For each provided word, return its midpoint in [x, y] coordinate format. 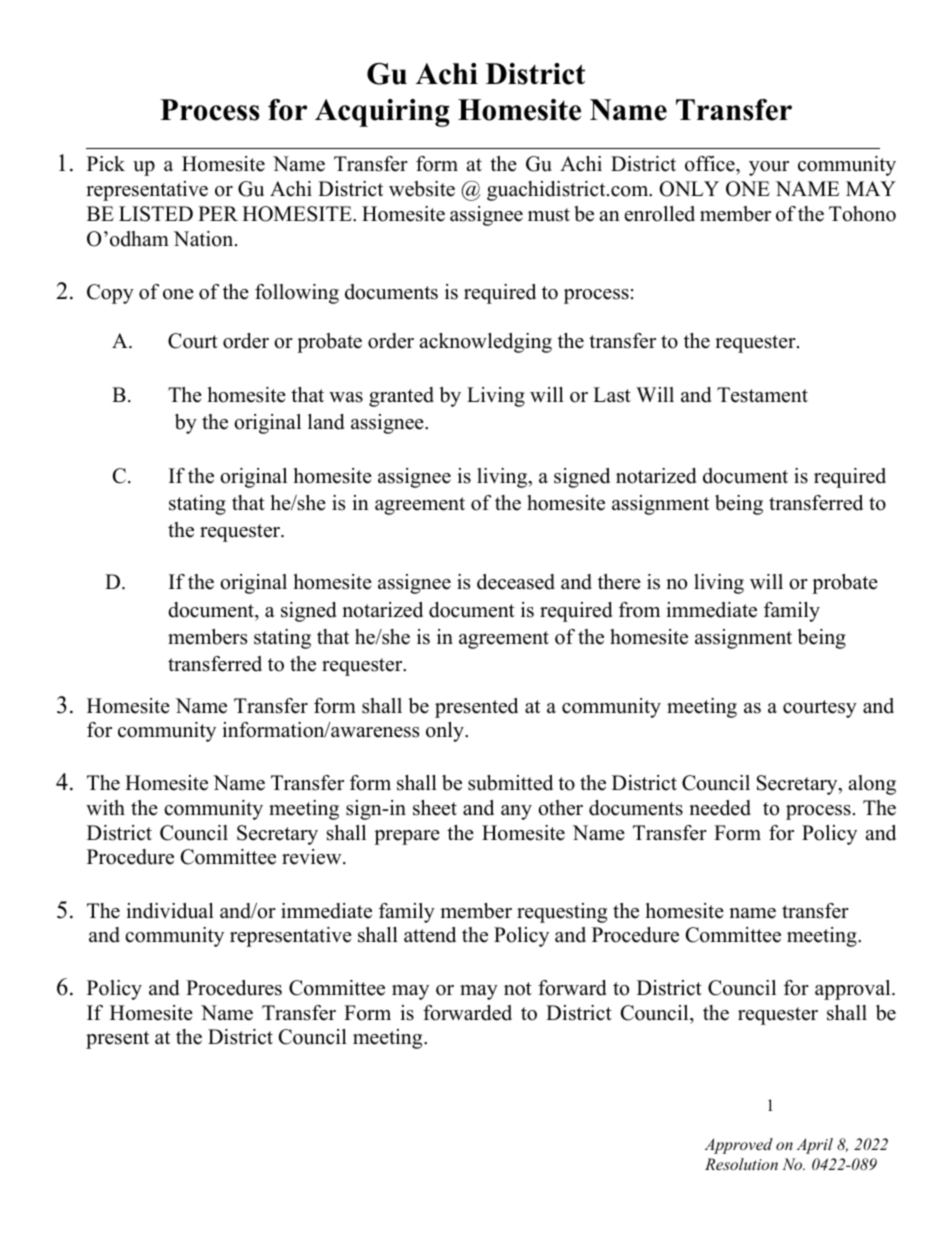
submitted [510, 783]
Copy [110, 294]
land [326, 422]
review [313, 857]
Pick [106, 164]
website [422, 189]
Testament [762, 395]
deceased [516, 582]
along [872, 785]
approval [854, 990]
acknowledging [486, 343]
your [769, 168]
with [105, 807]
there [619, 582]
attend [430, 935]
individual [170, 911]
